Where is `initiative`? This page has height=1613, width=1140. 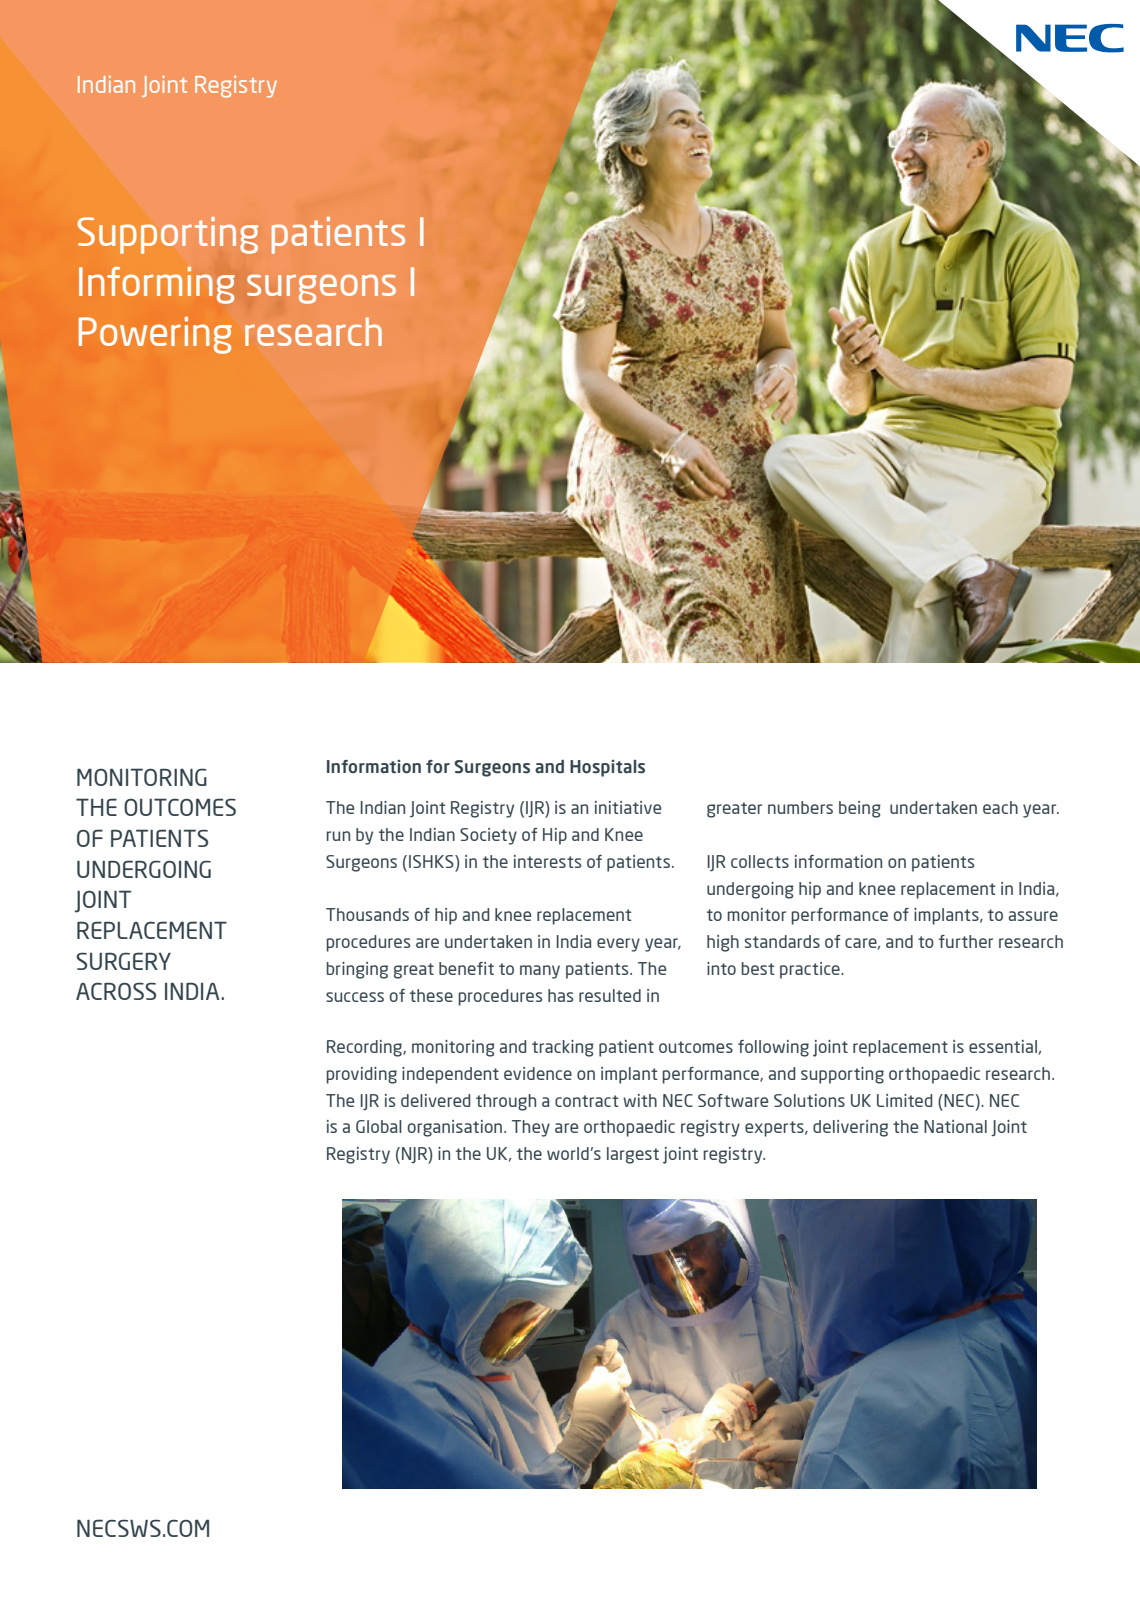 initiative is located at coordinates (628, 807).
